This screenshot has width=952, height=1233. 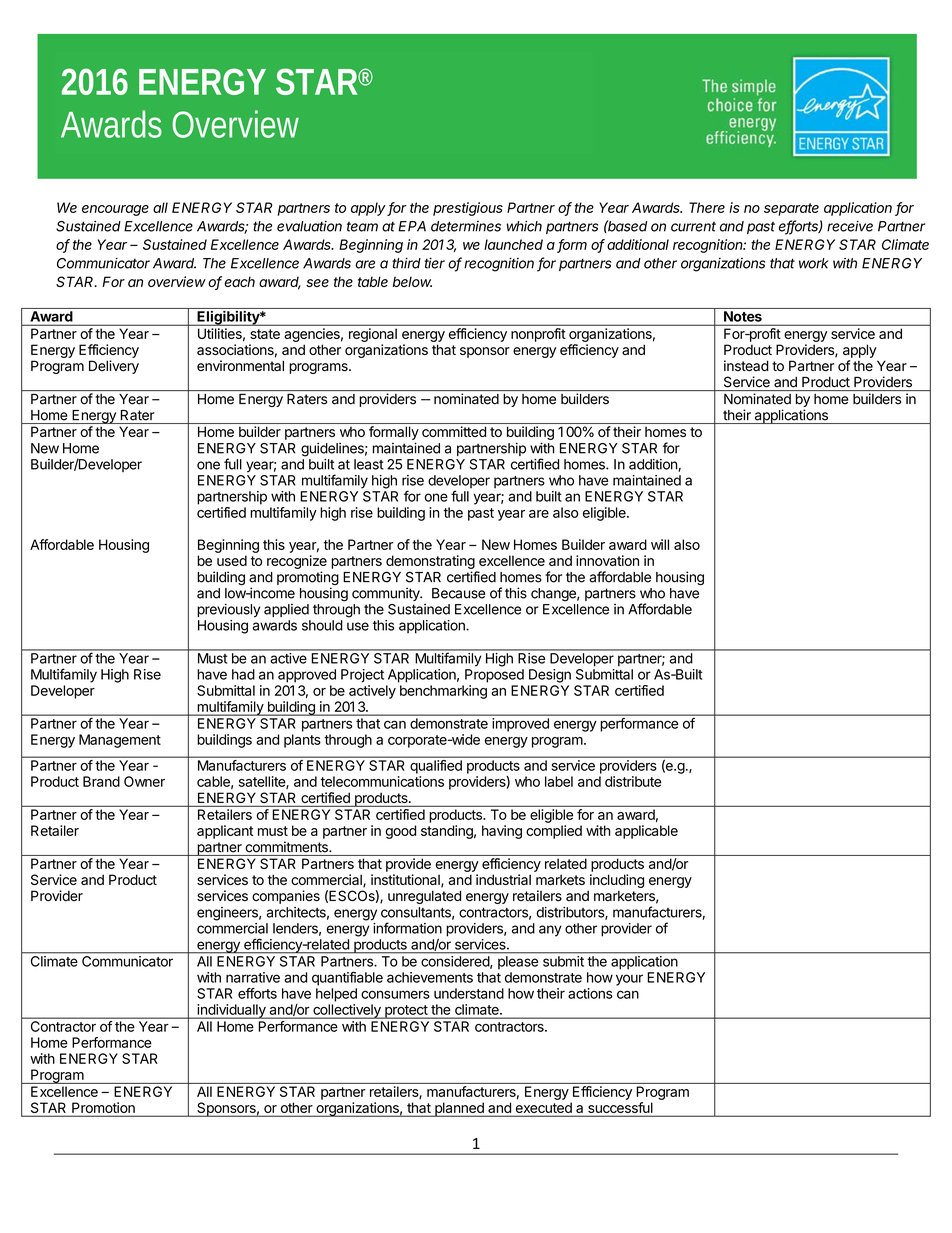 I want to click on Proposed, so click(x=494, y=676).
